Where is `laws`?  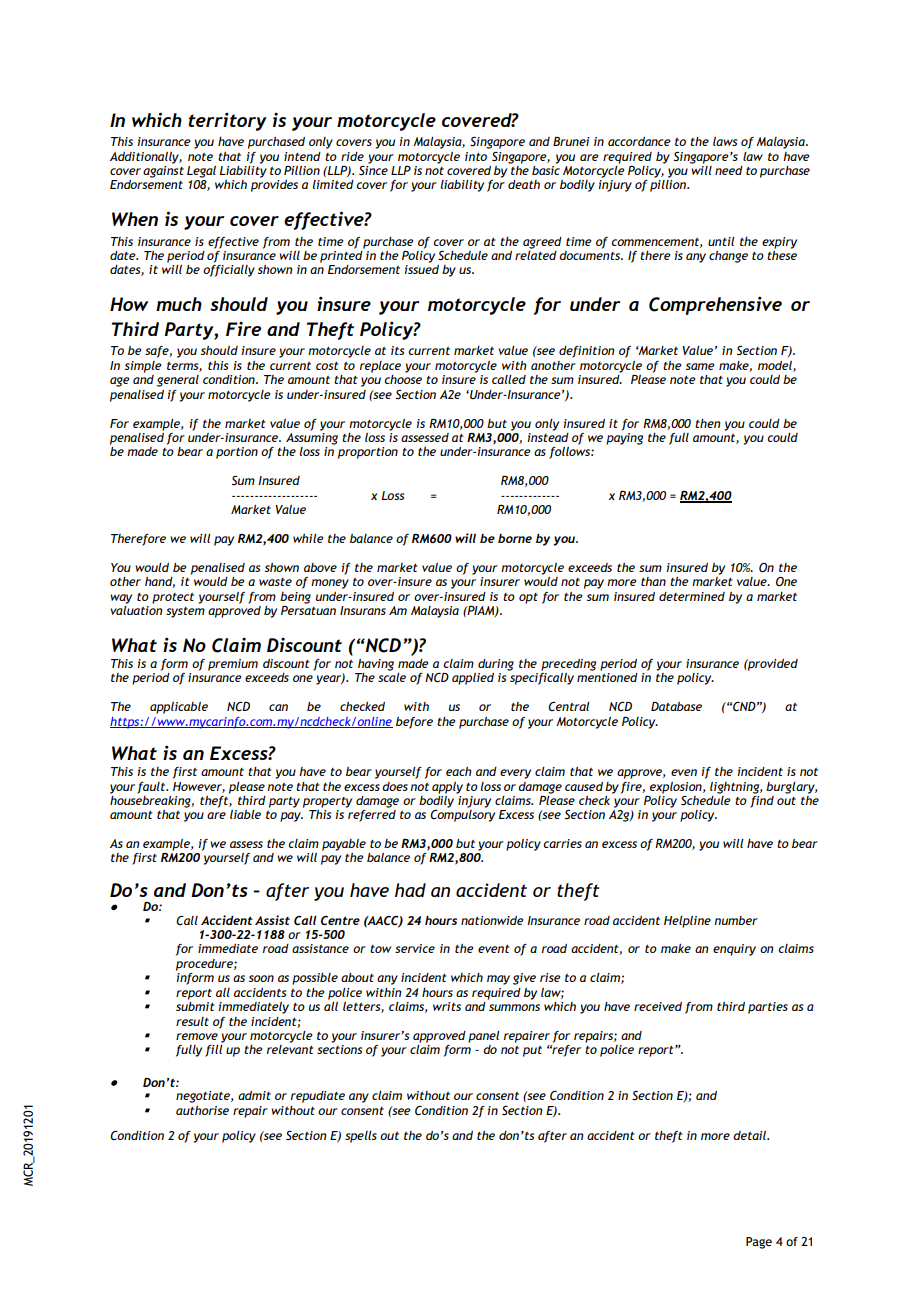 laws is located at coordinates (725, 141).
